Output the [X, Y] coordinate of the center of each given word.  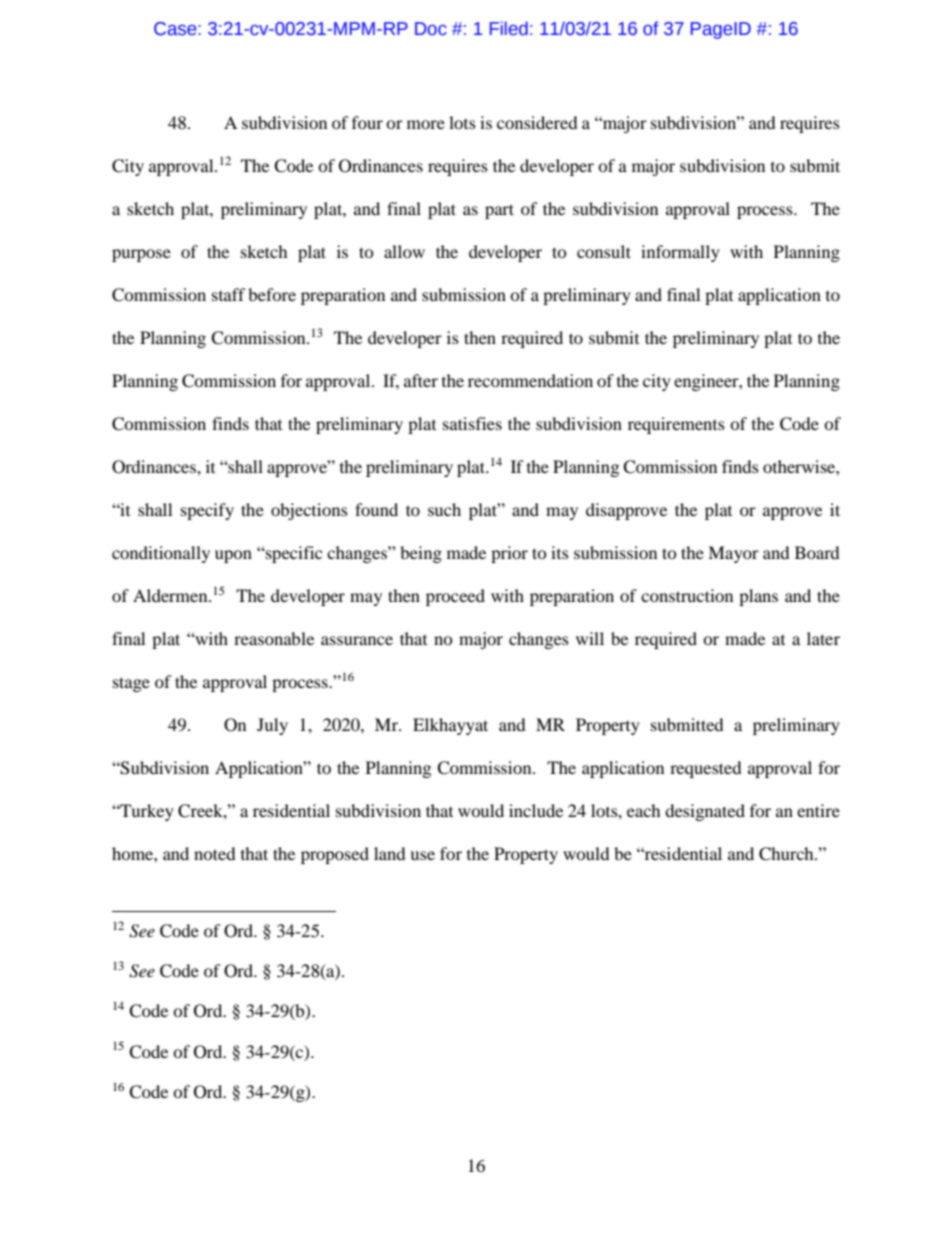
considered [537, 122]
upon [233, 556]
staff [229, 294]
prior [509, 554]
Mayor [733, 554]
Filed [509, 28]
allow [404, 251]
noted [215, 853]
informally [680, 253]
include [536, 810]
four [367, 122]
